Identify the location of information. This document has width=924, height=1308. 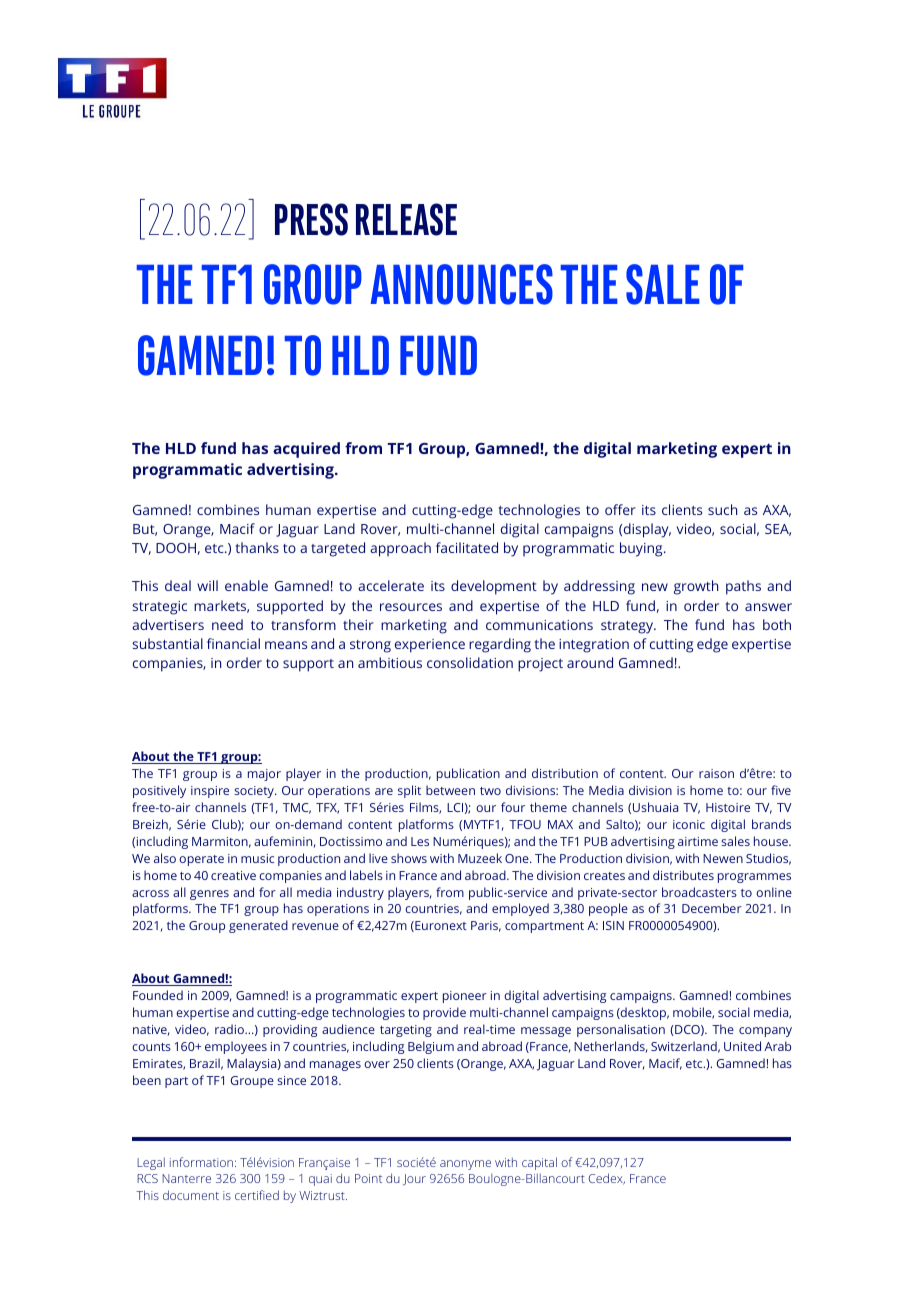
(201, 1162).
